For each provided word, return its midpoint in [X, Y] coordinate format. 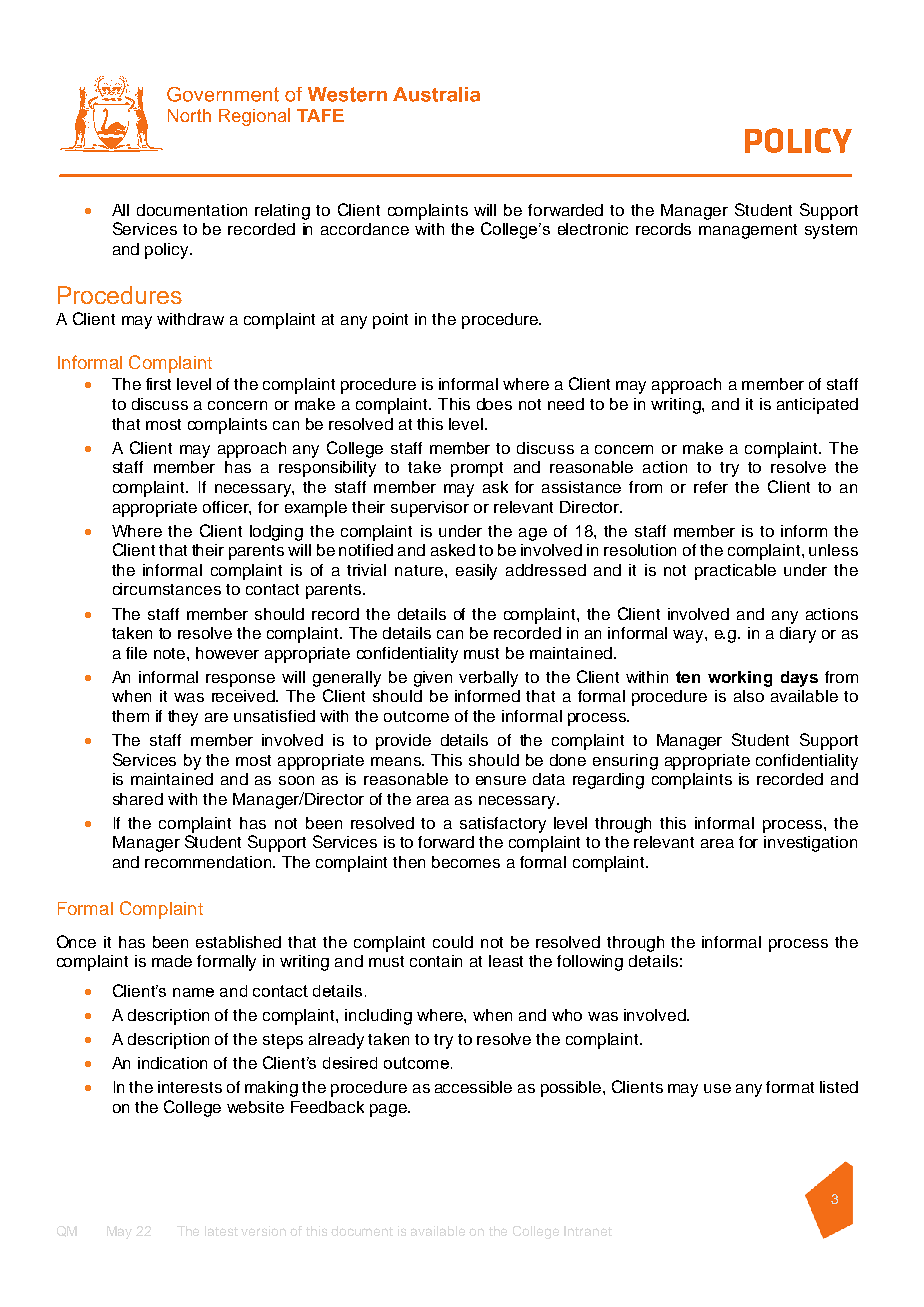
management [748, 231]
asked [453, 550]
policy [168, 251]
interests [190, 1087]
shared [138, 799]
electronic [593, 229]
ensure [501, 780]
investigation [810, 844]
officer [227, 508]
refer [711, 487]
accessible [473, 1087]
